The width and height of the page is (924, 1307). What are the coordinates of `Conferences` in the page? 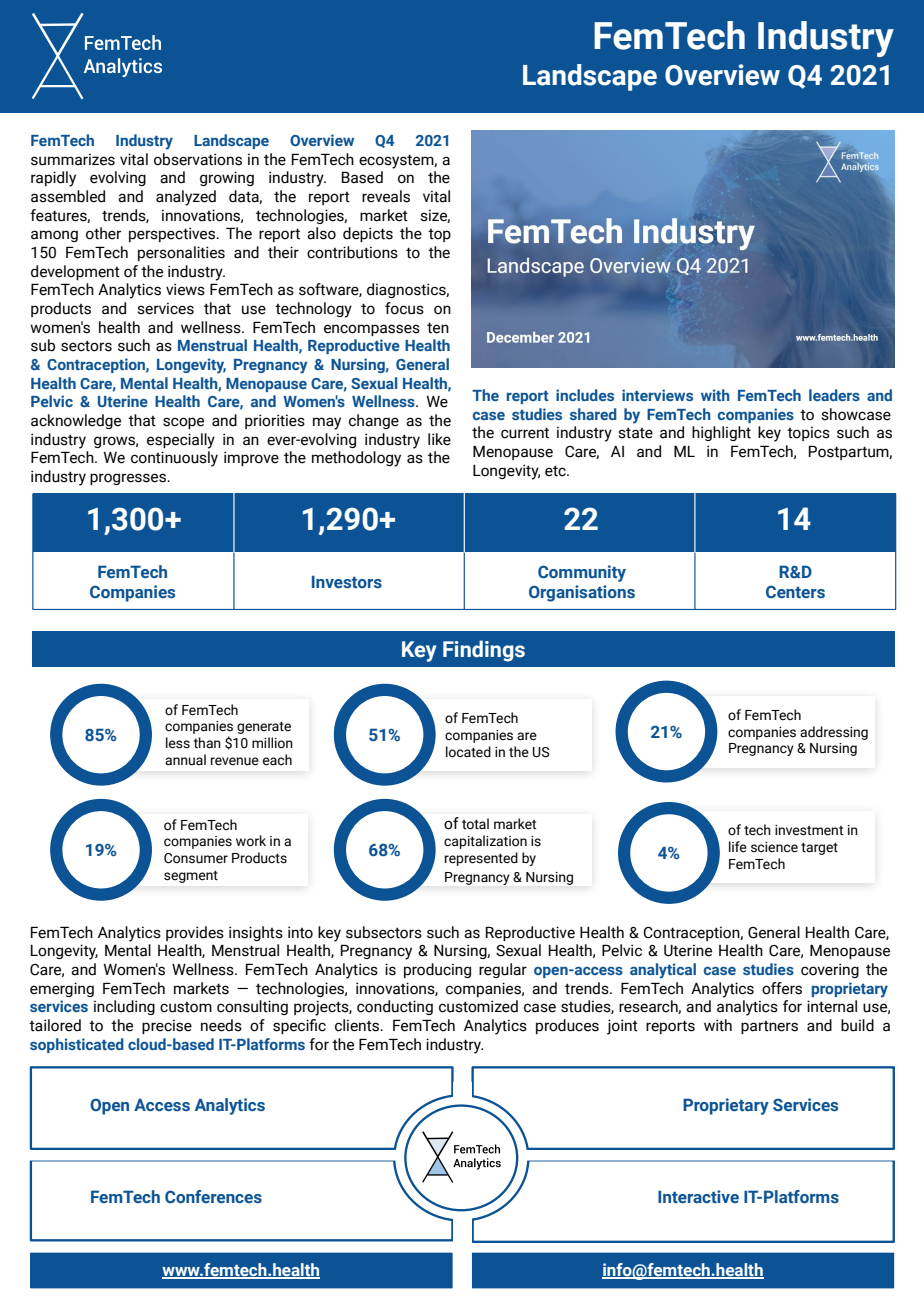 It's located at (213, 1196).
